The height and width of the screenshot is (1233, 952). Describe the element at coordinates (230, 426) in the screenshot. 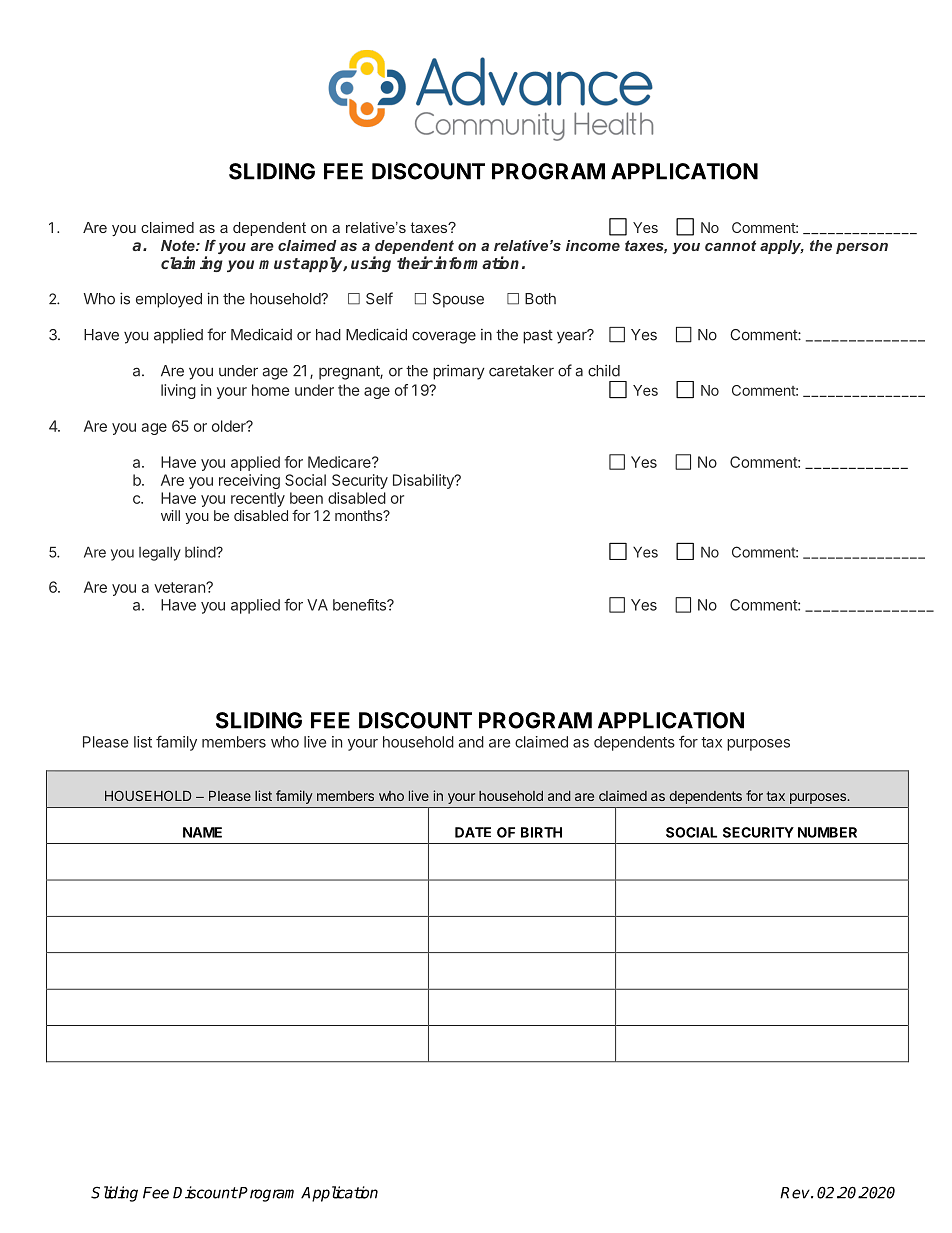

I see `older` at that location.
